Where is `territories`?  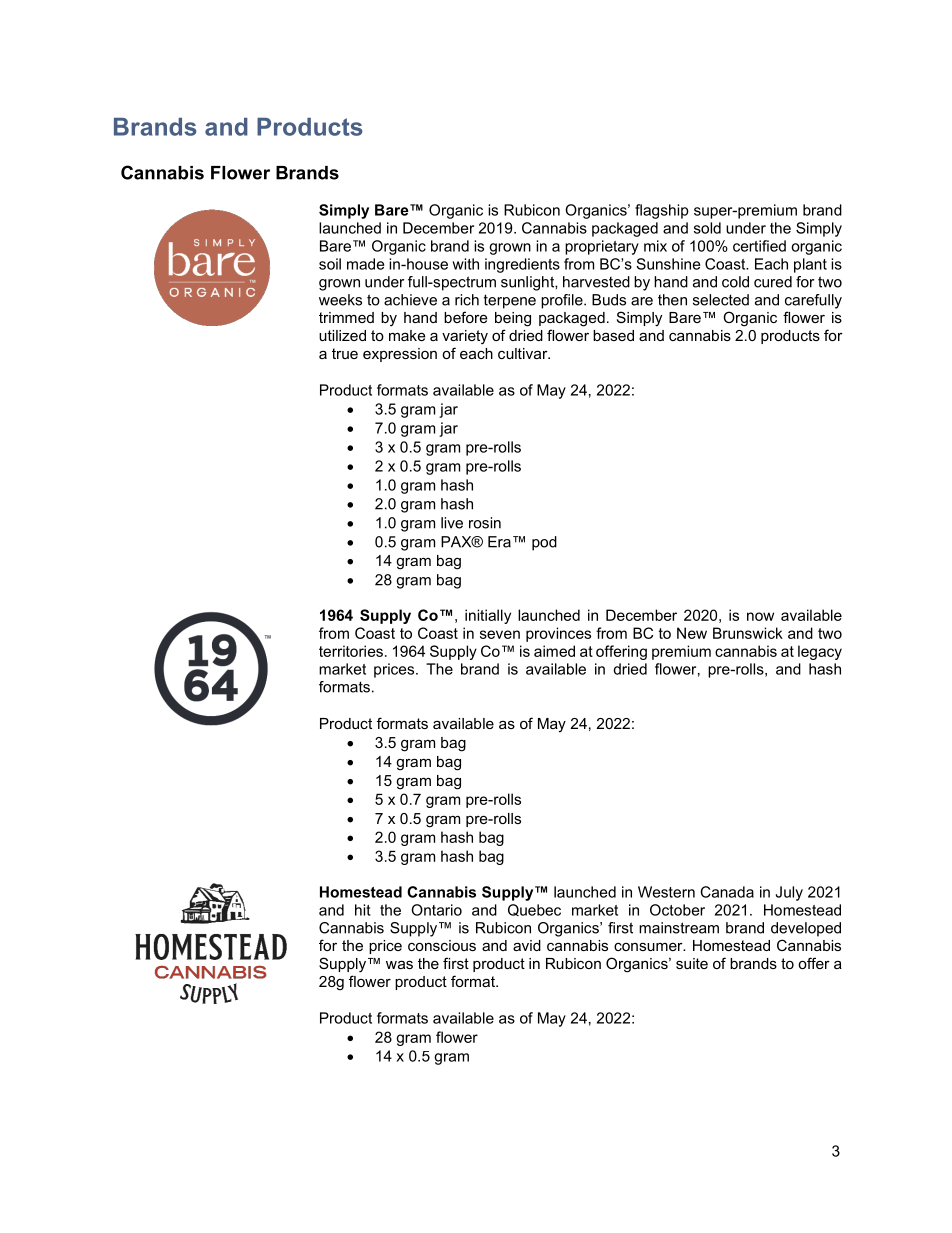
territories is located at coordinates (351, 651).
